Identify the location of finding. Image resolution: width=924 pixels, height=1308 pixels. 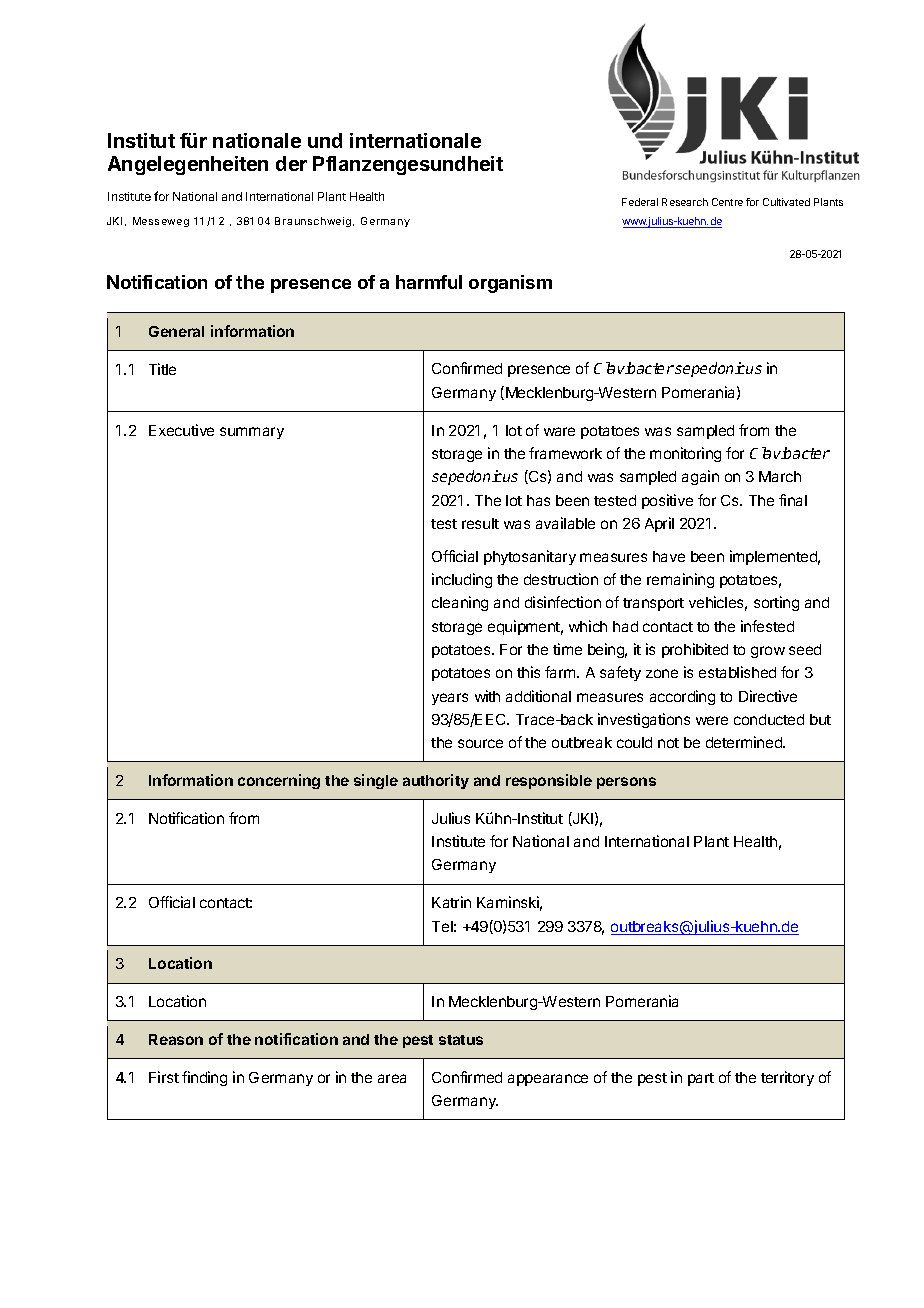
(204, 1078).
